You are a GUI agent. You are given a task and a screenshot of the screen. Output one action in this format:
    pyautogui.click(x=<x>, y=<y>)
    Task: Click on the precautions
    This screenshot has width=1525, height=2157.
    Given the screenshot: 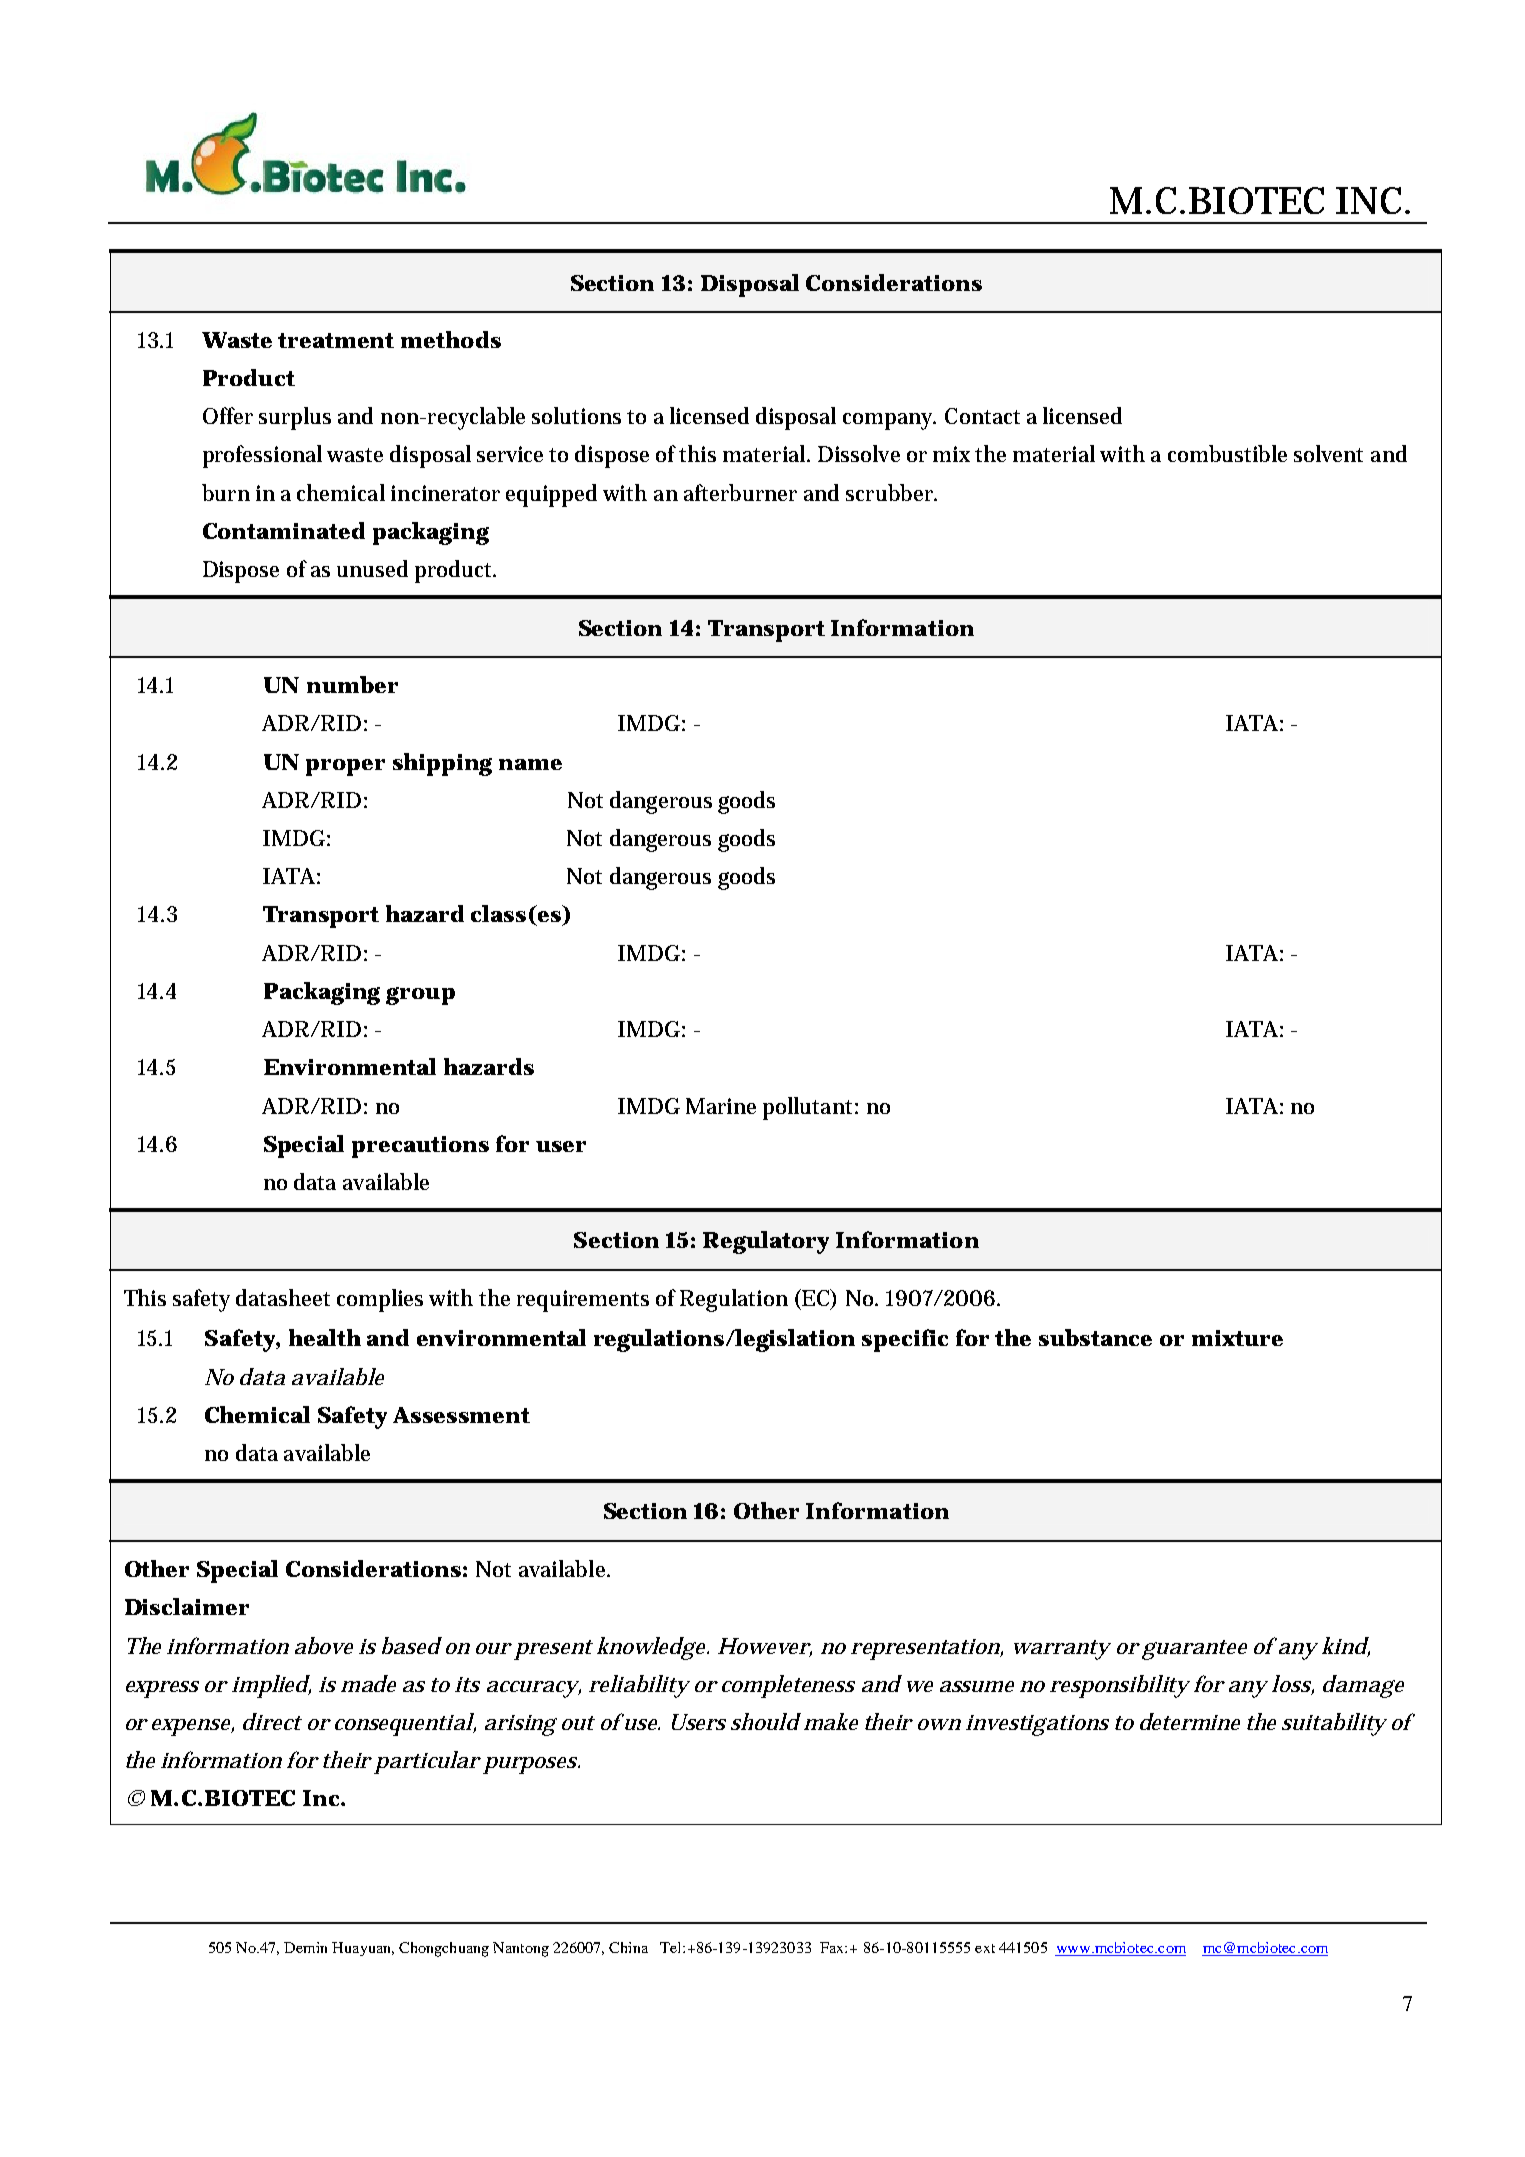 What is the action you would take?
    pyautogui.click(x=420, y=1147)
